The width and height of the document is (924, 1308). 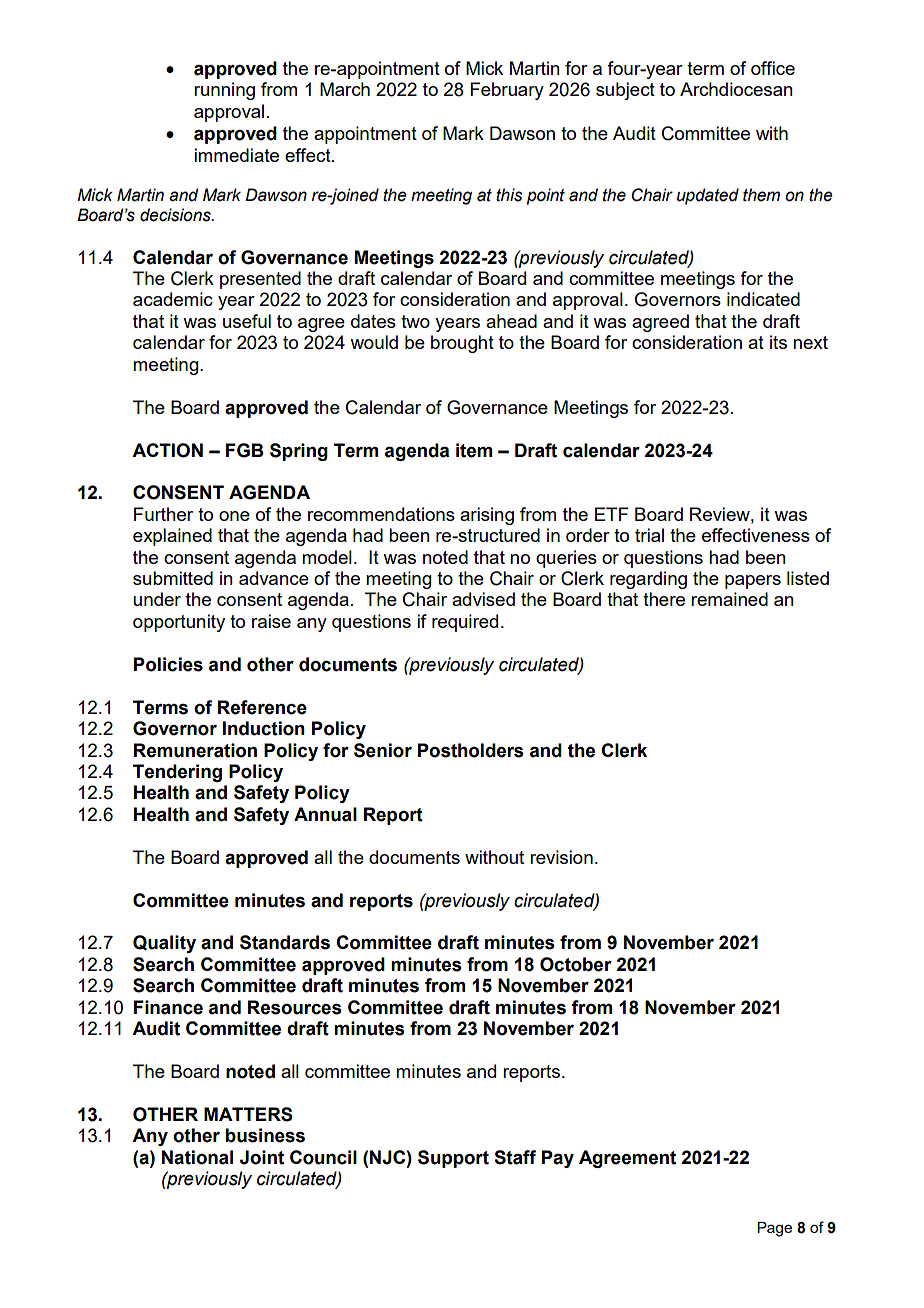 I want to click on Support, so click(x=453, y=1159).
